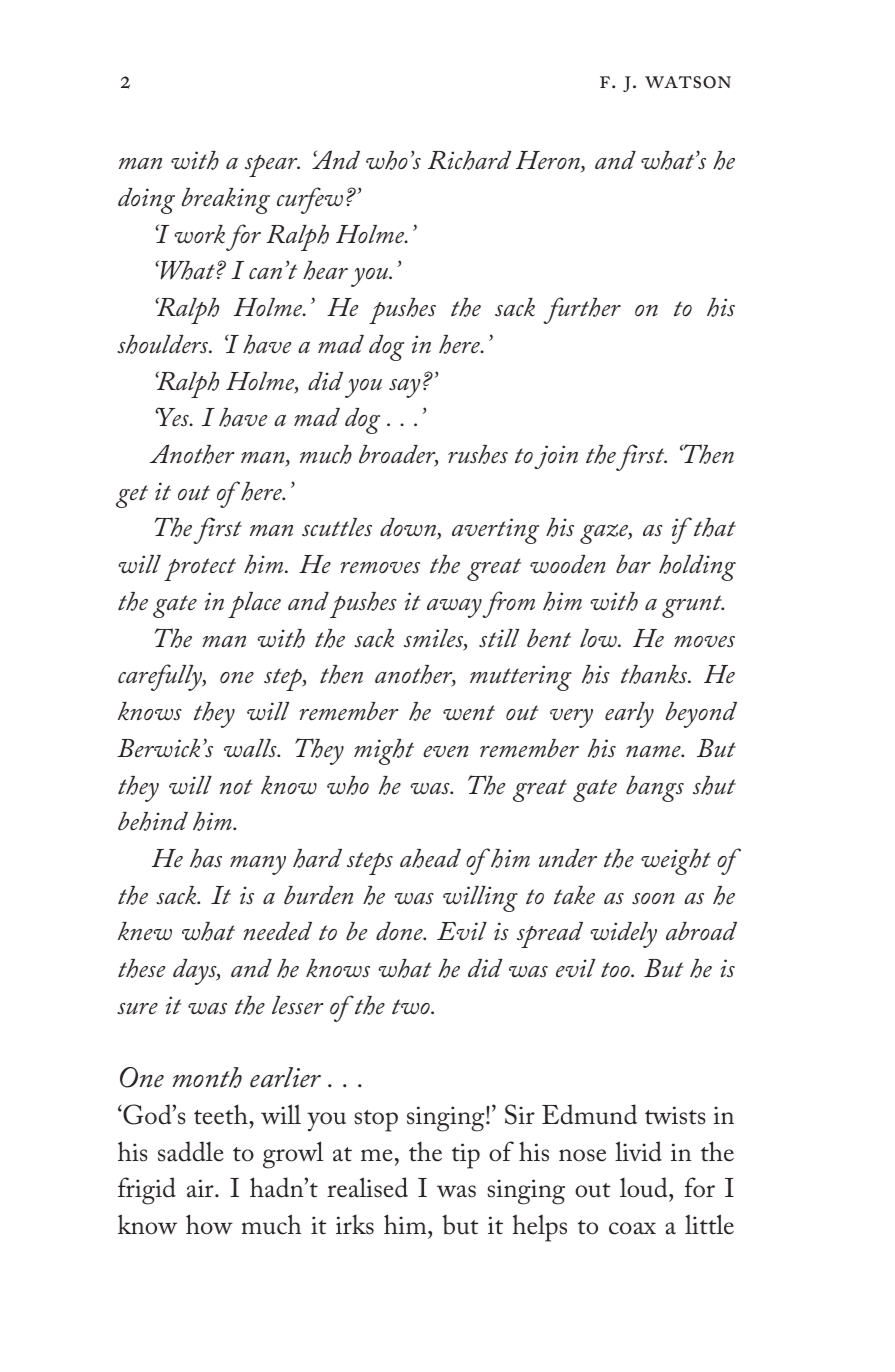 Image resolution: width=895 pixels, height=1372 pixels. What do you see at coordinates (367, 1187) in the screenshot?
I see `realised` at bounding box center [367, 1187].
